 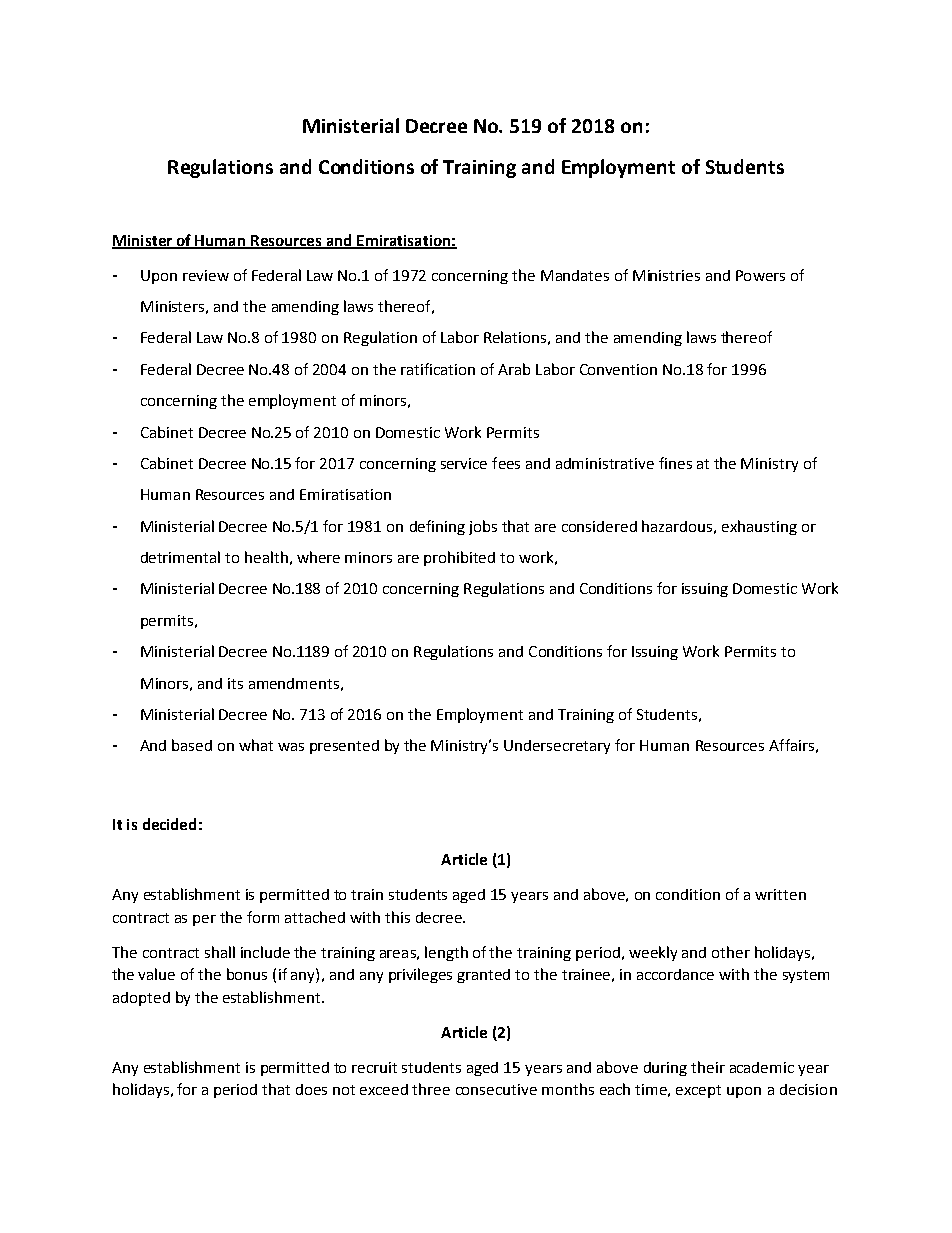 I want to click on Undersecretary, so click(x=557, y=747).
